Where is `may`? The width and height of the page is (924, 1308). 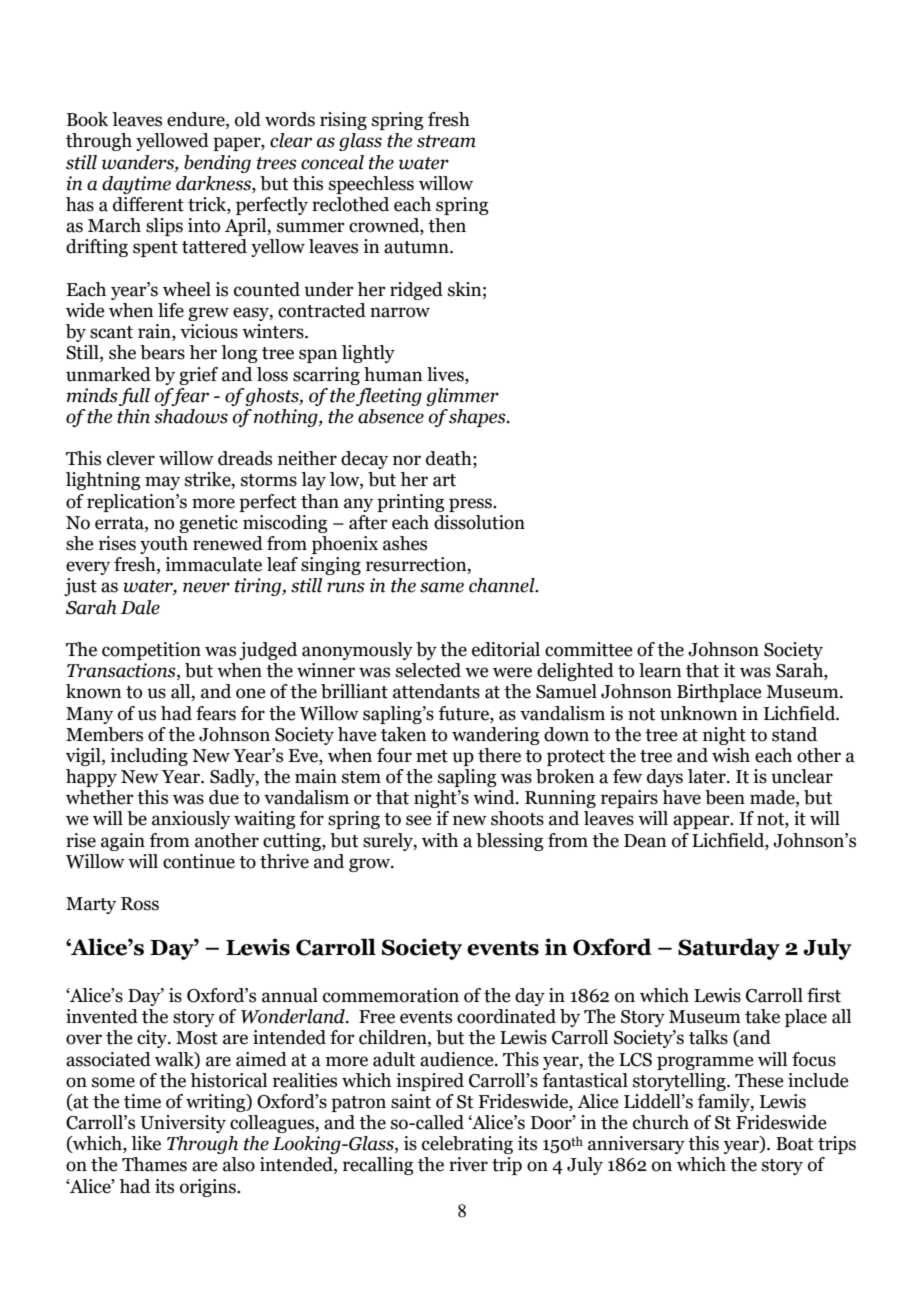 may is located at coordinates (162, 483).
